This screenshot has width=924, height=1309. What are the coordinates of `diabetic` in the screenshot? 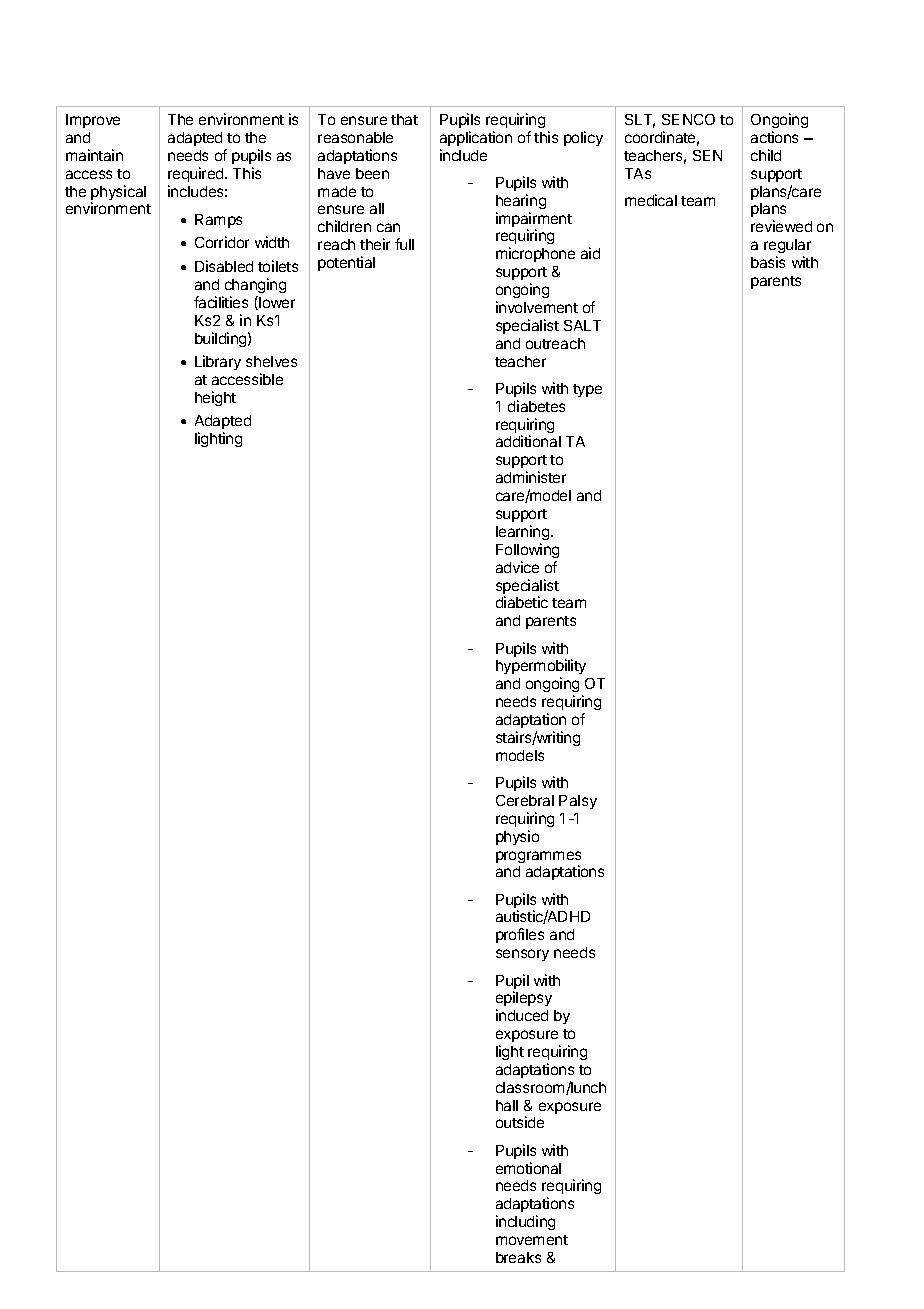 It's located at (522, 602).
